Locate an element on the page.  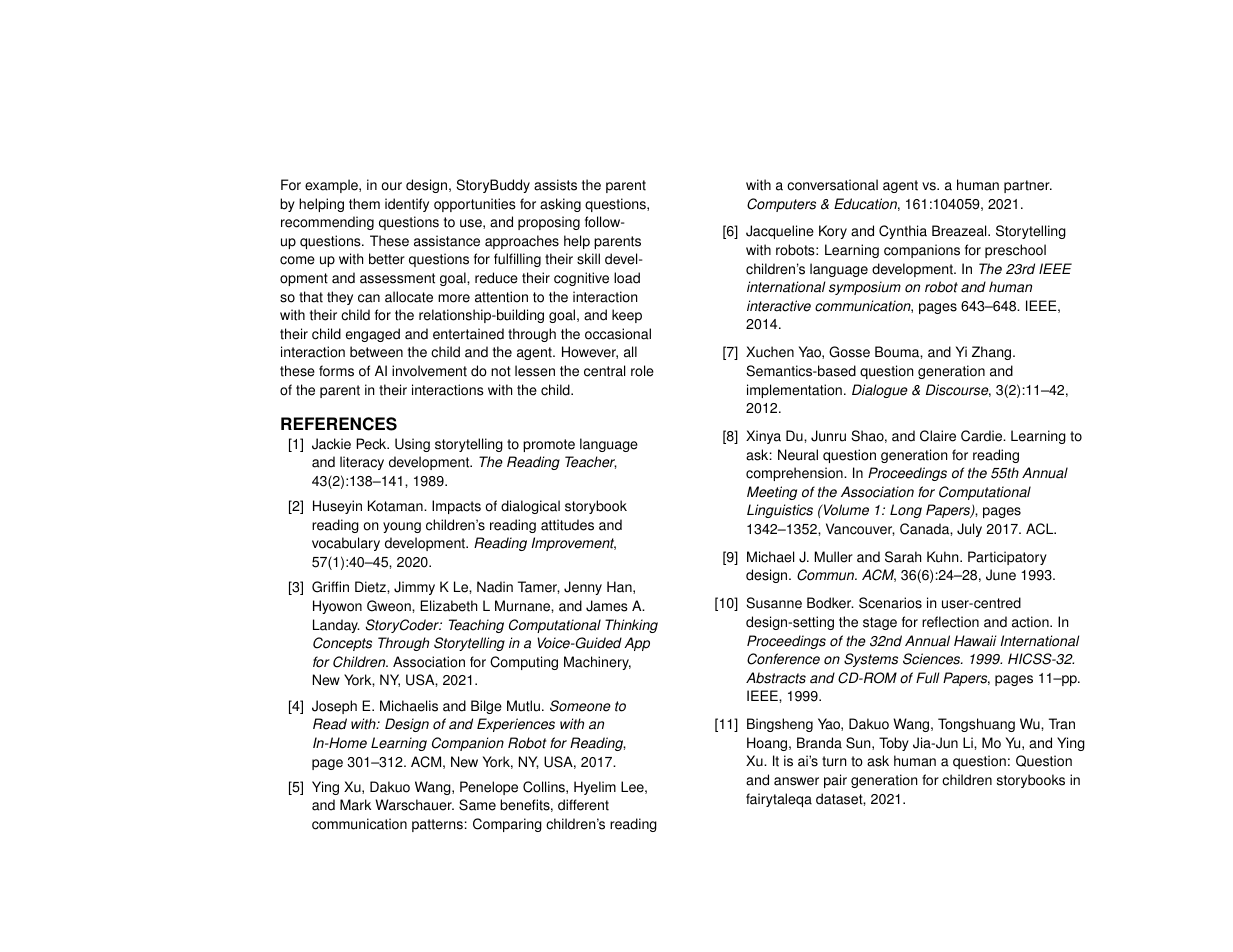
partner is located at coordinates (1028, 186).
